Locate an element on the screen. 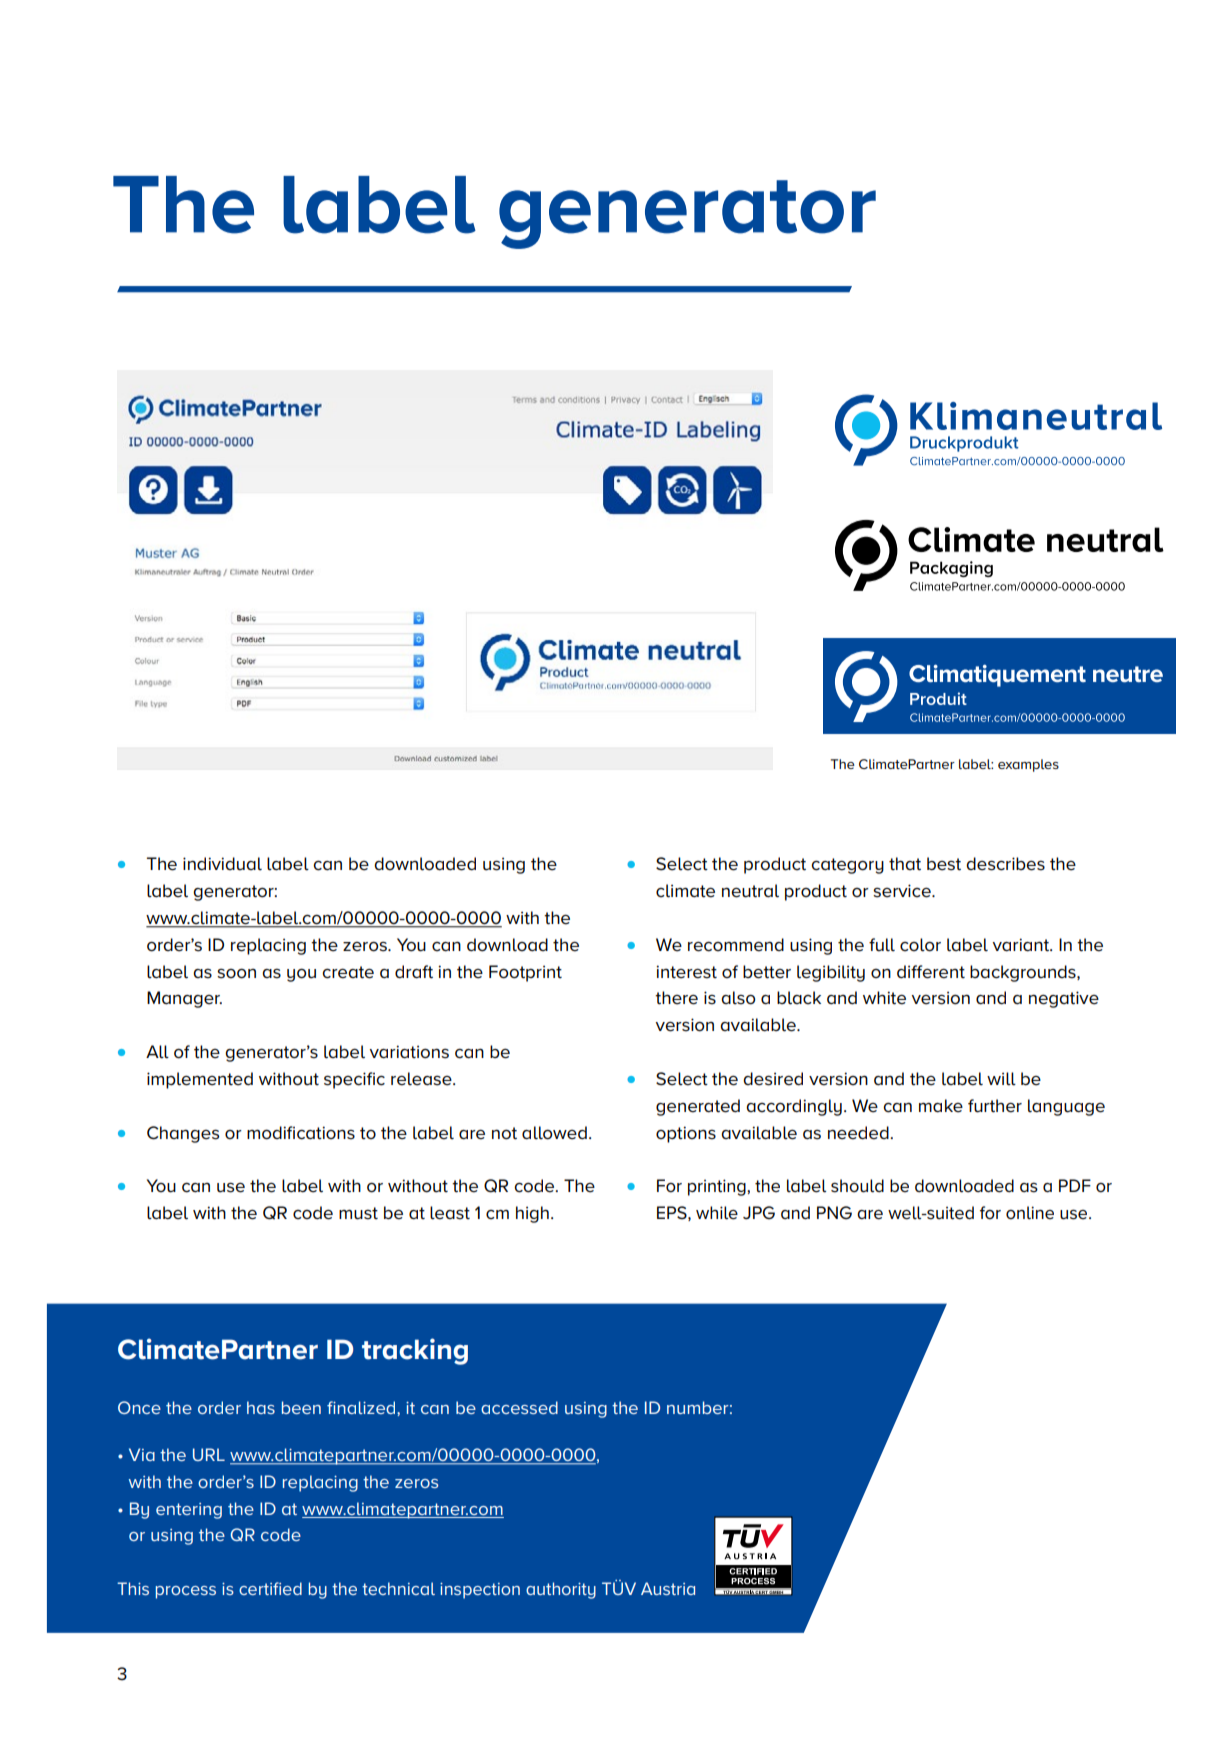 This screenshot has height=1739, width=1230. high is located at coordinates (532, 1214).
